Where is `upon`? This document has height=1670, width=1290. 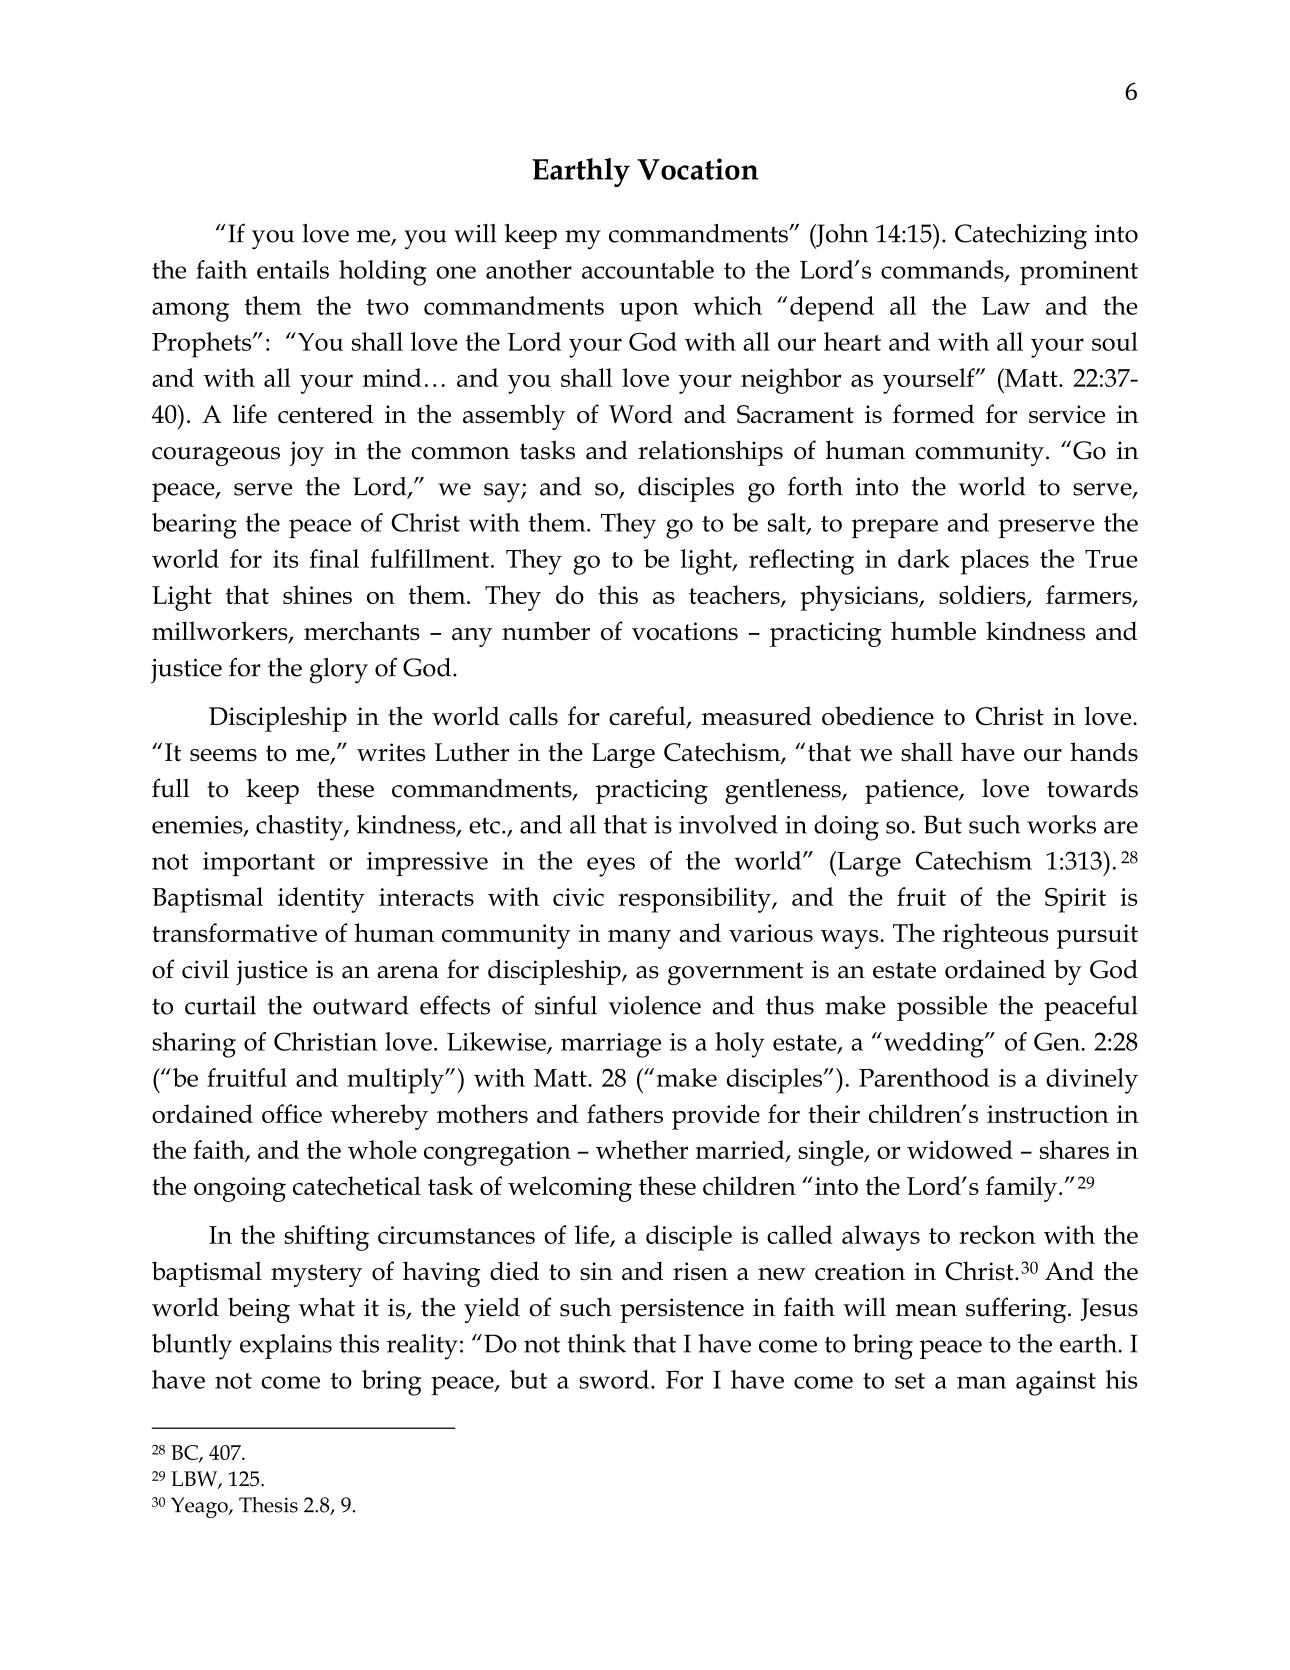 upon is located at coordinates (649, 312).
